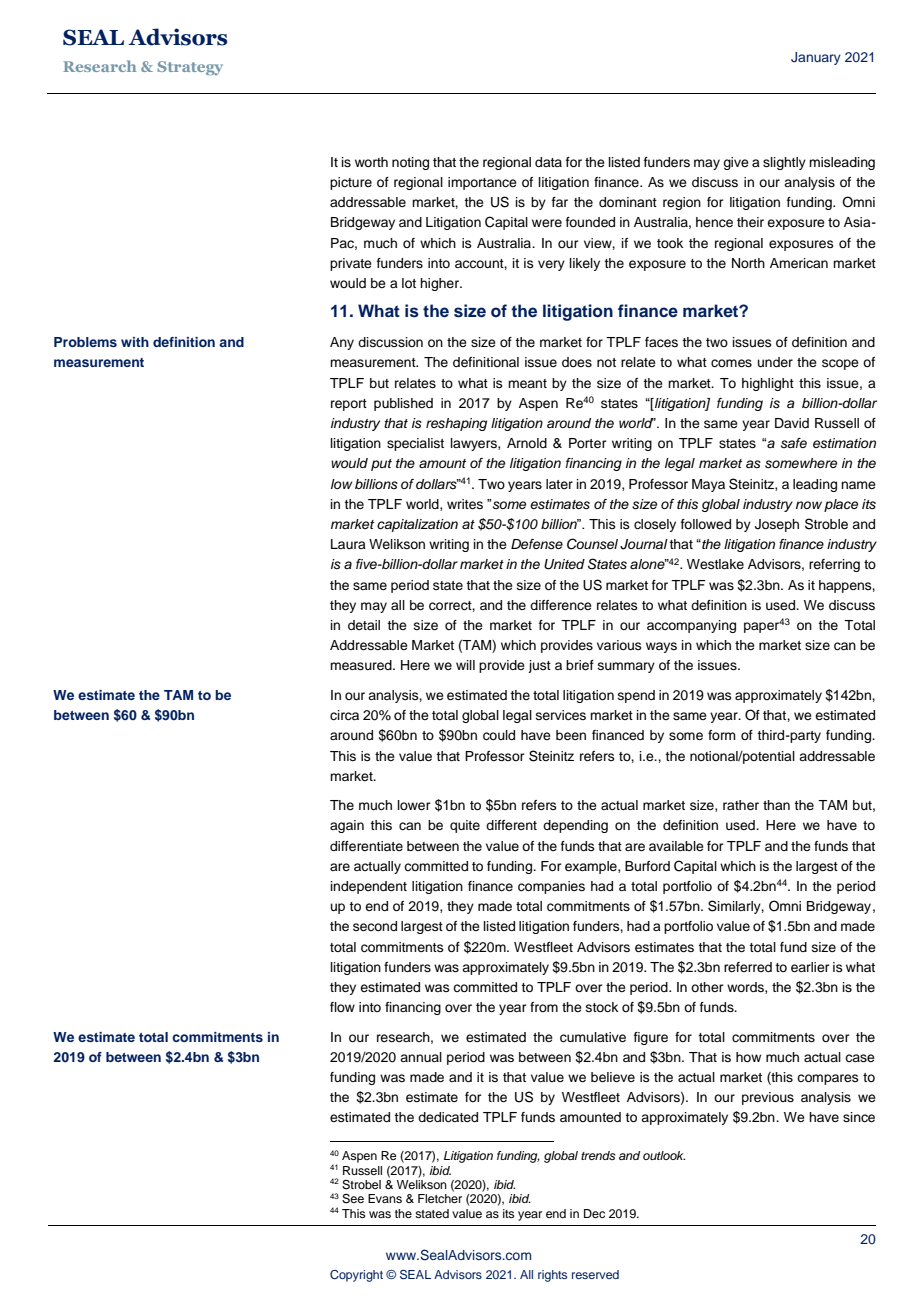 The height and width of the screenshot is (1308, 924). What do you see at coordinates (344, 715) in the screenshot?
I see `circa` at bounding box center [344, 715].
